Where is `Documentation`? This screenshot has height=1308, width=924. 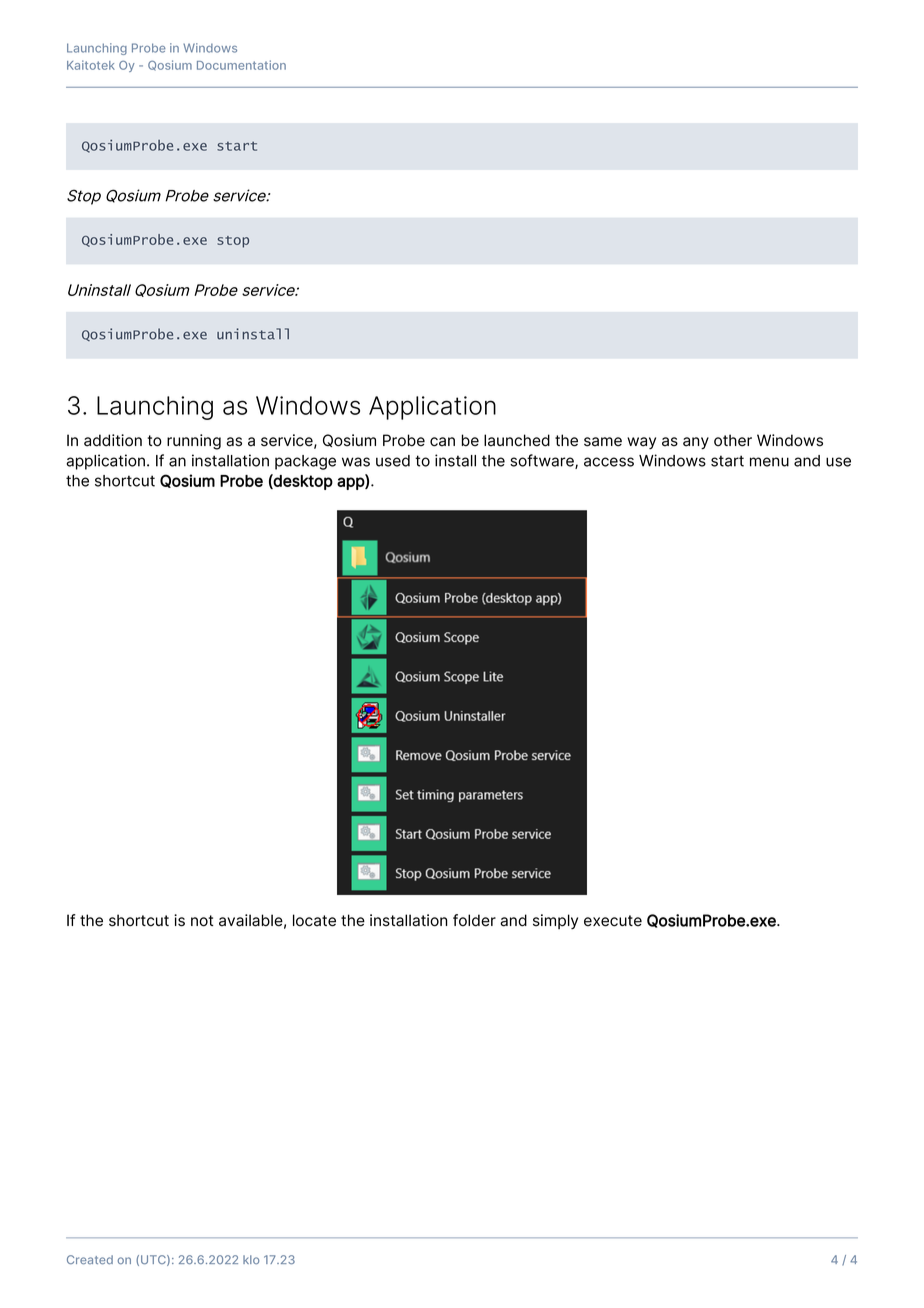
Documentation is located at coordinates (241, 65).
